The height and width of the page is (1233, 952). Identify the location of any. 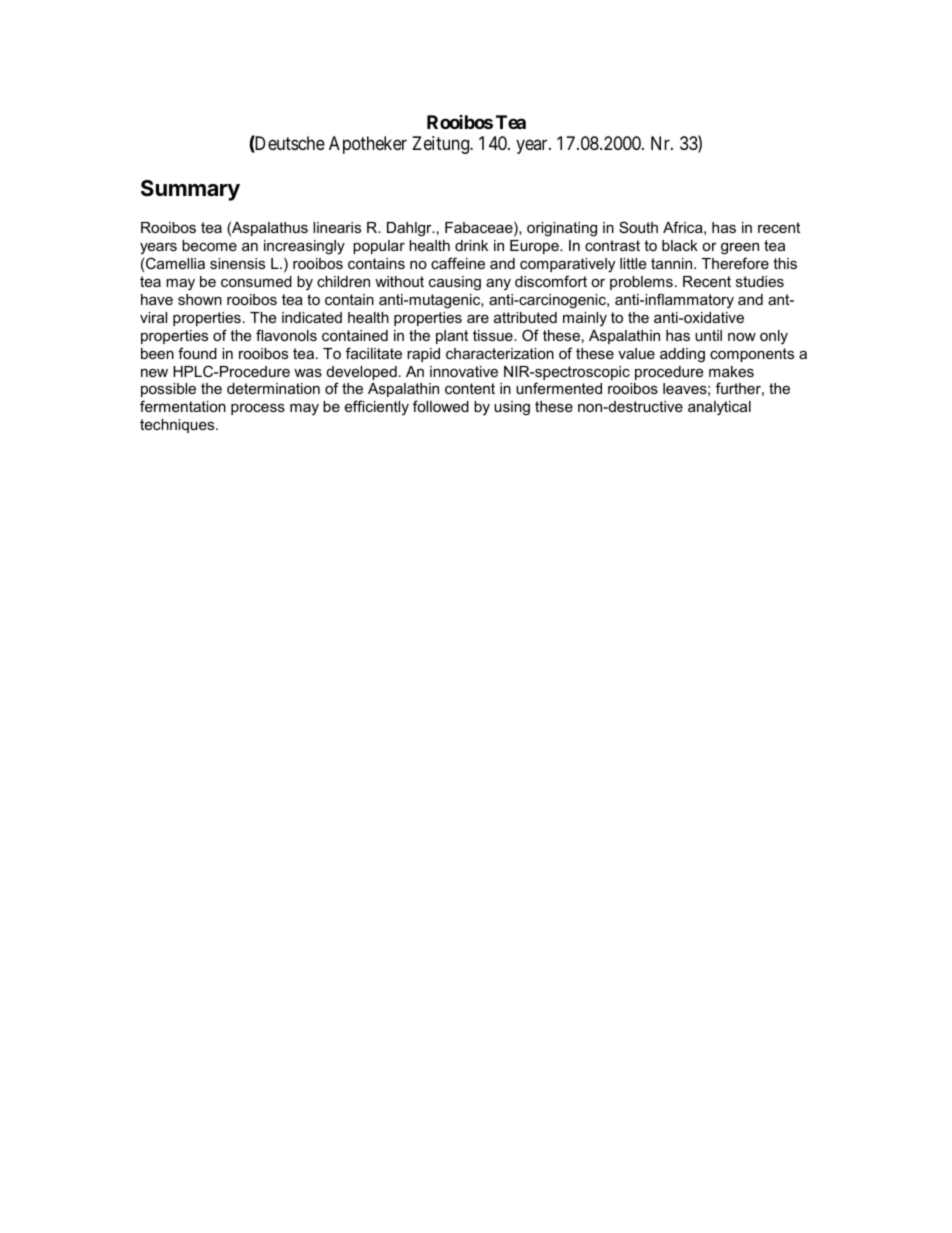
(498, 284).
